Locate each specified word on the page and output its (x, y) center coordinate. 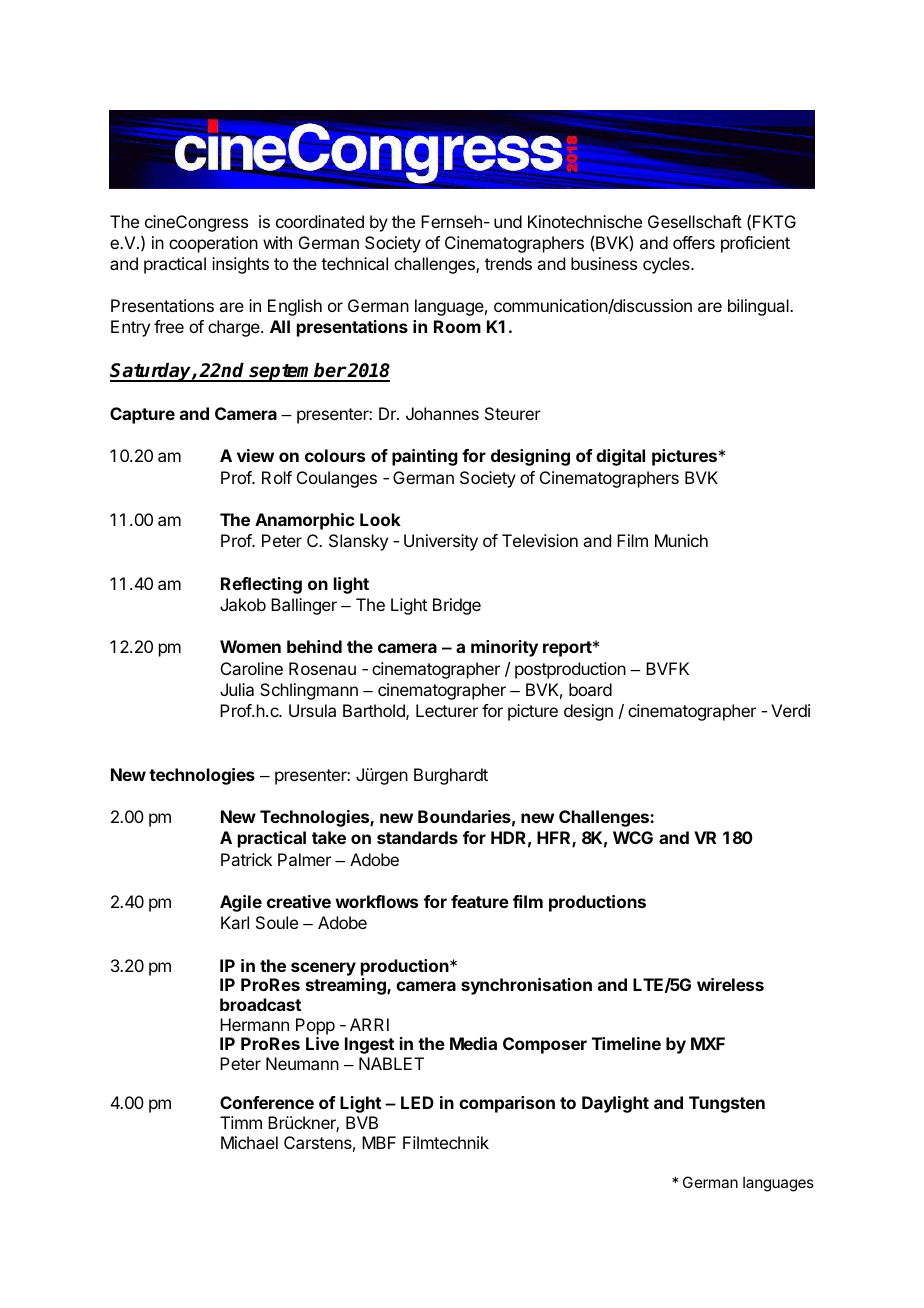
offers (694, 242)
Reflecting (261, 585)
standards (417, 837)
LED (417, 1102)
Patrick (246, 859)
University (441, 542)
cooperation (213, 244)
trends (508, 263)
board (590, 689)
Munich (681, 540)
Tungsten (727, 1104)
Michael (249, 1142)
